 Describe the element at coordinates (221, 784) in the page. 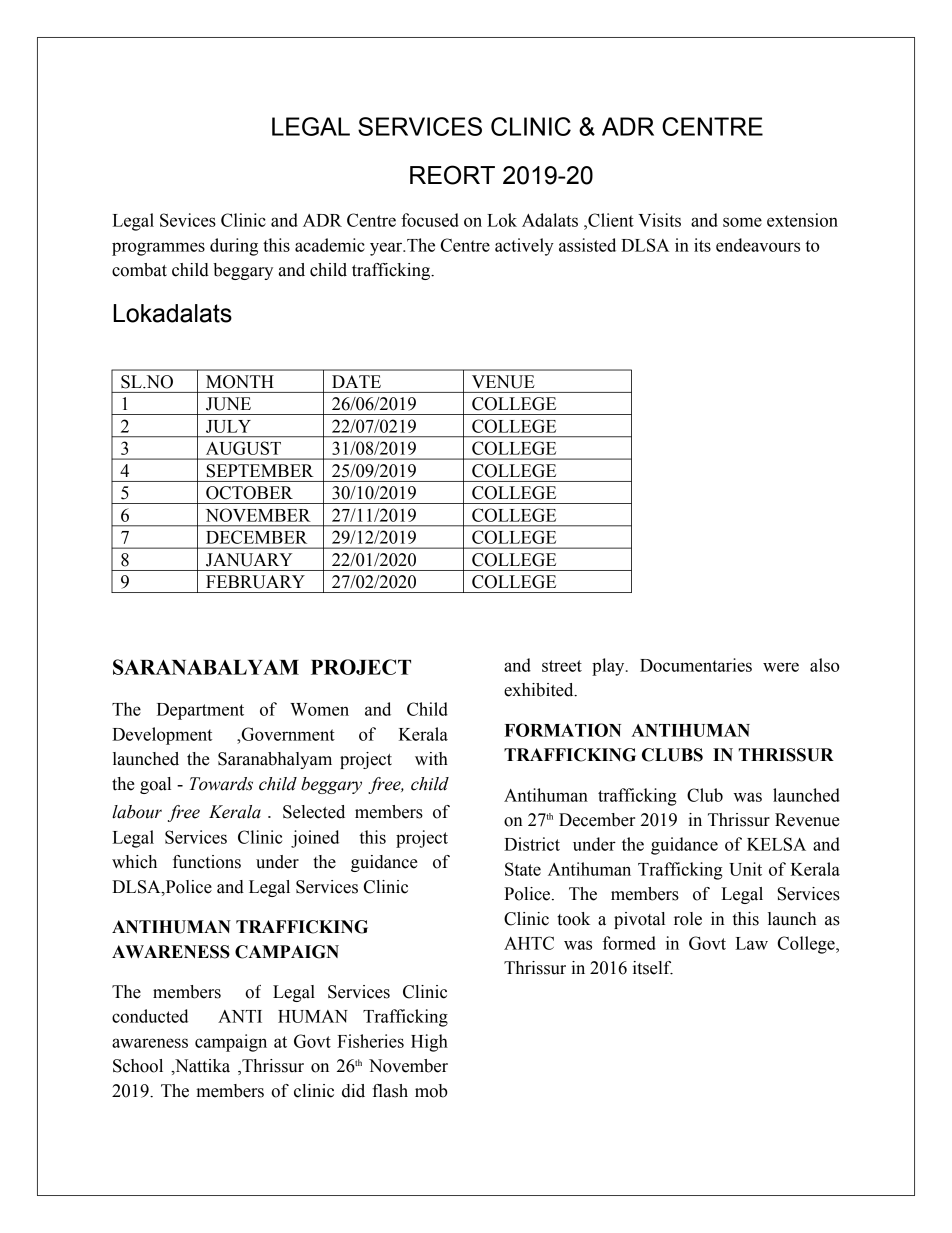

I see `Towards` at that location.
